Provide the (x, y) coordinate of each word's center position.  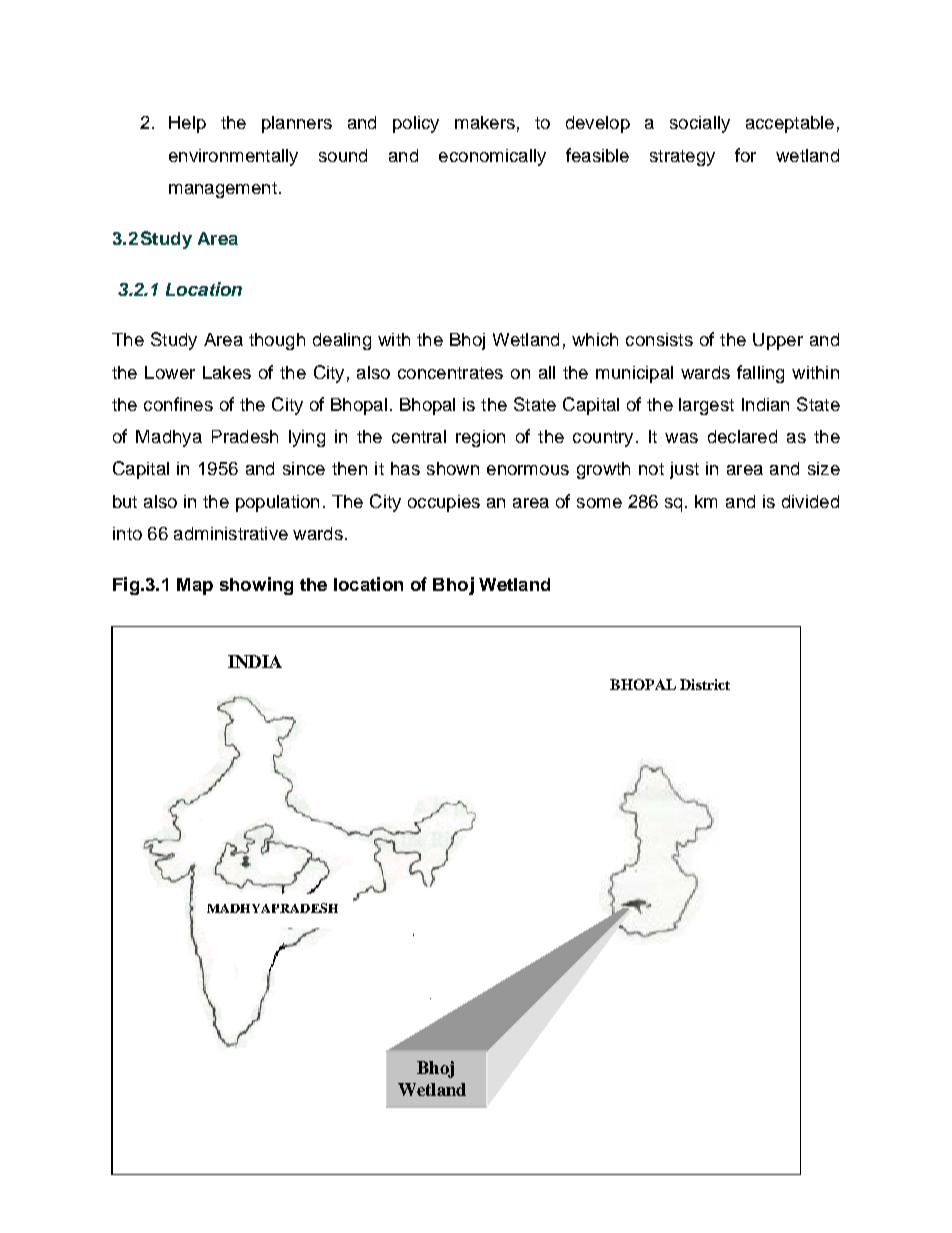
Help (187, 124)
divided (810, 501)
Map (195, 586)
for (745, 155)
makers (485, 122)
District (705, 684)
